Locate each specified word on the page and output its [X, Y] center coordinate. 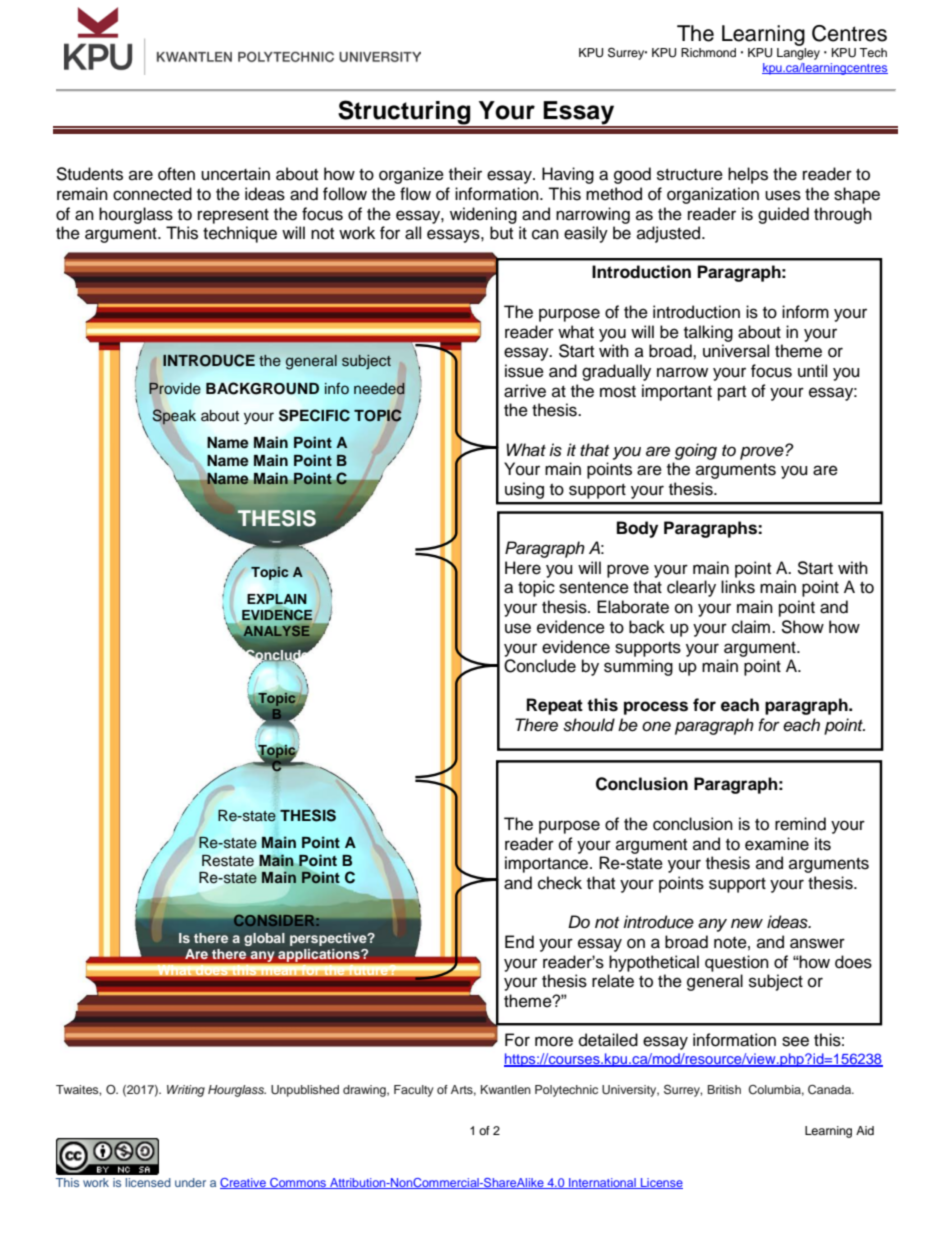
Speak [174, 418]
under [190, 1182]
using [524, 490]
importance [548, 864]
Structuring [404, 113]
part [732, 393]
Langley [798, 54]
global [264, 939]
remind [800, 824]
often [176, 174]
